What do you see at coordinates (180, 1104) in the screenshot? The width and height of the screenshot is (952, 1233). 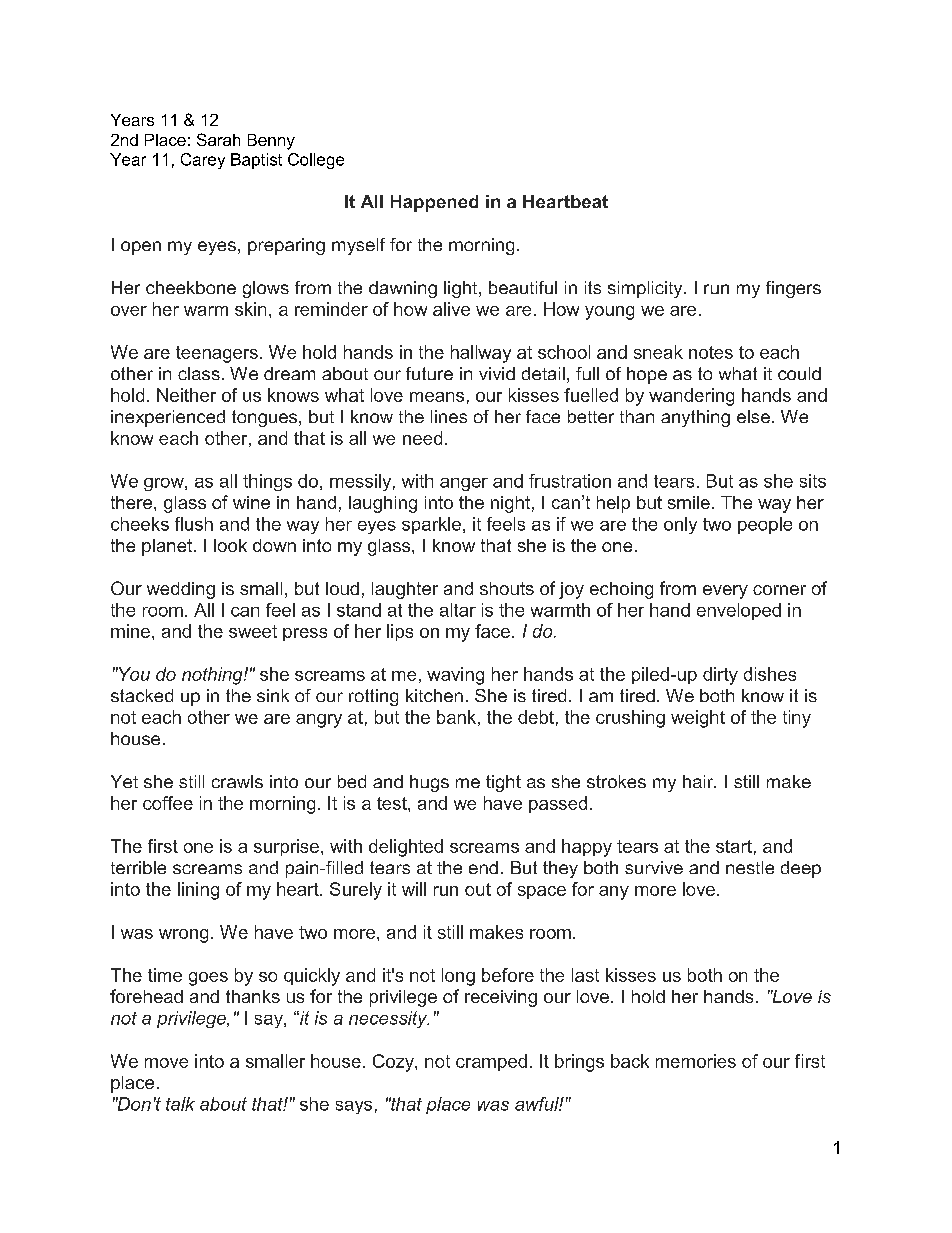 I see `talk` at bounding box center [180, 1104].
